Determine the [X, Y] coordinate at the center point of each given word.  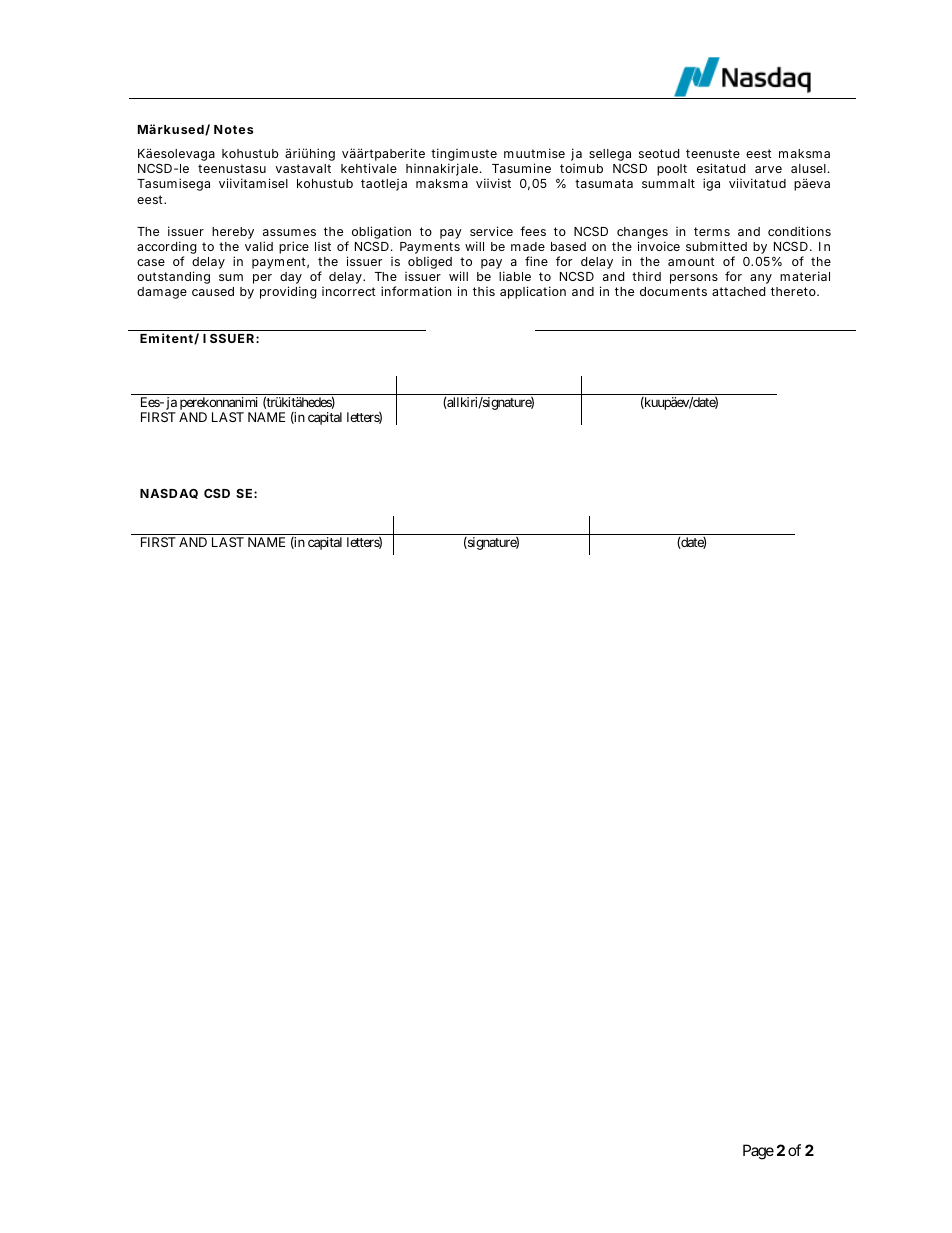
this [484, 291]
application [533, 292]
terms [712, 231]
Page [758, 1152]
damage [162, 293]
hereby [233, 233]
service [491, 231]
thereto [794, 291]
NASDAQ [169, 494]
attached [738, 291]
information [416, 291]
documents [673, 291]
